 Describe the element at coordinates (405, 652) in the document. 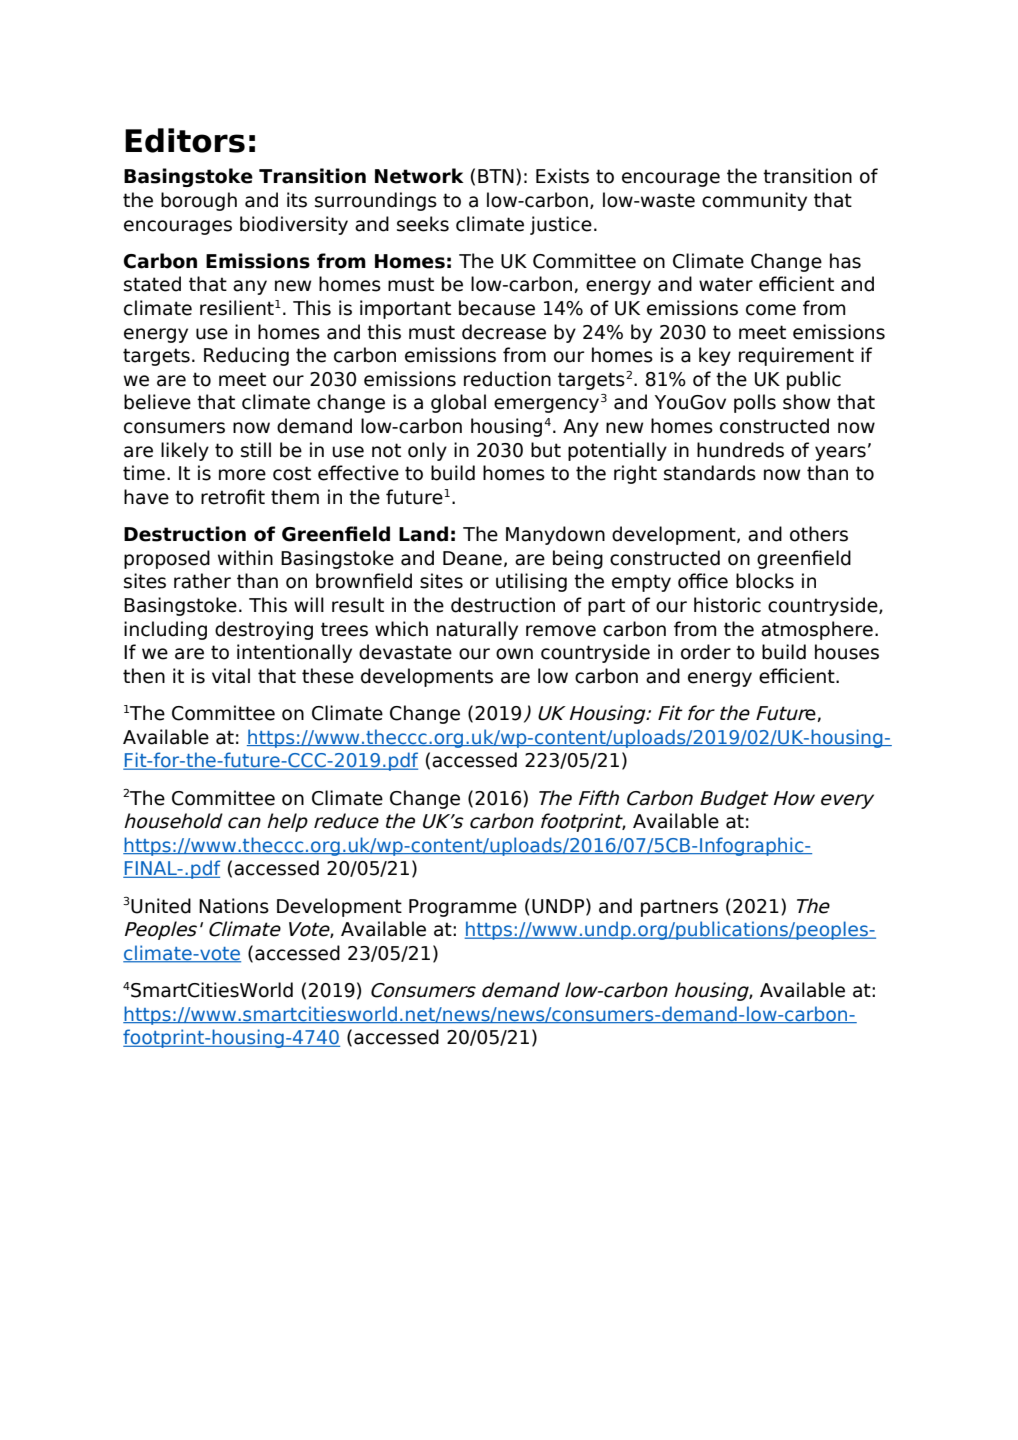

I see `devastate` at that location.
